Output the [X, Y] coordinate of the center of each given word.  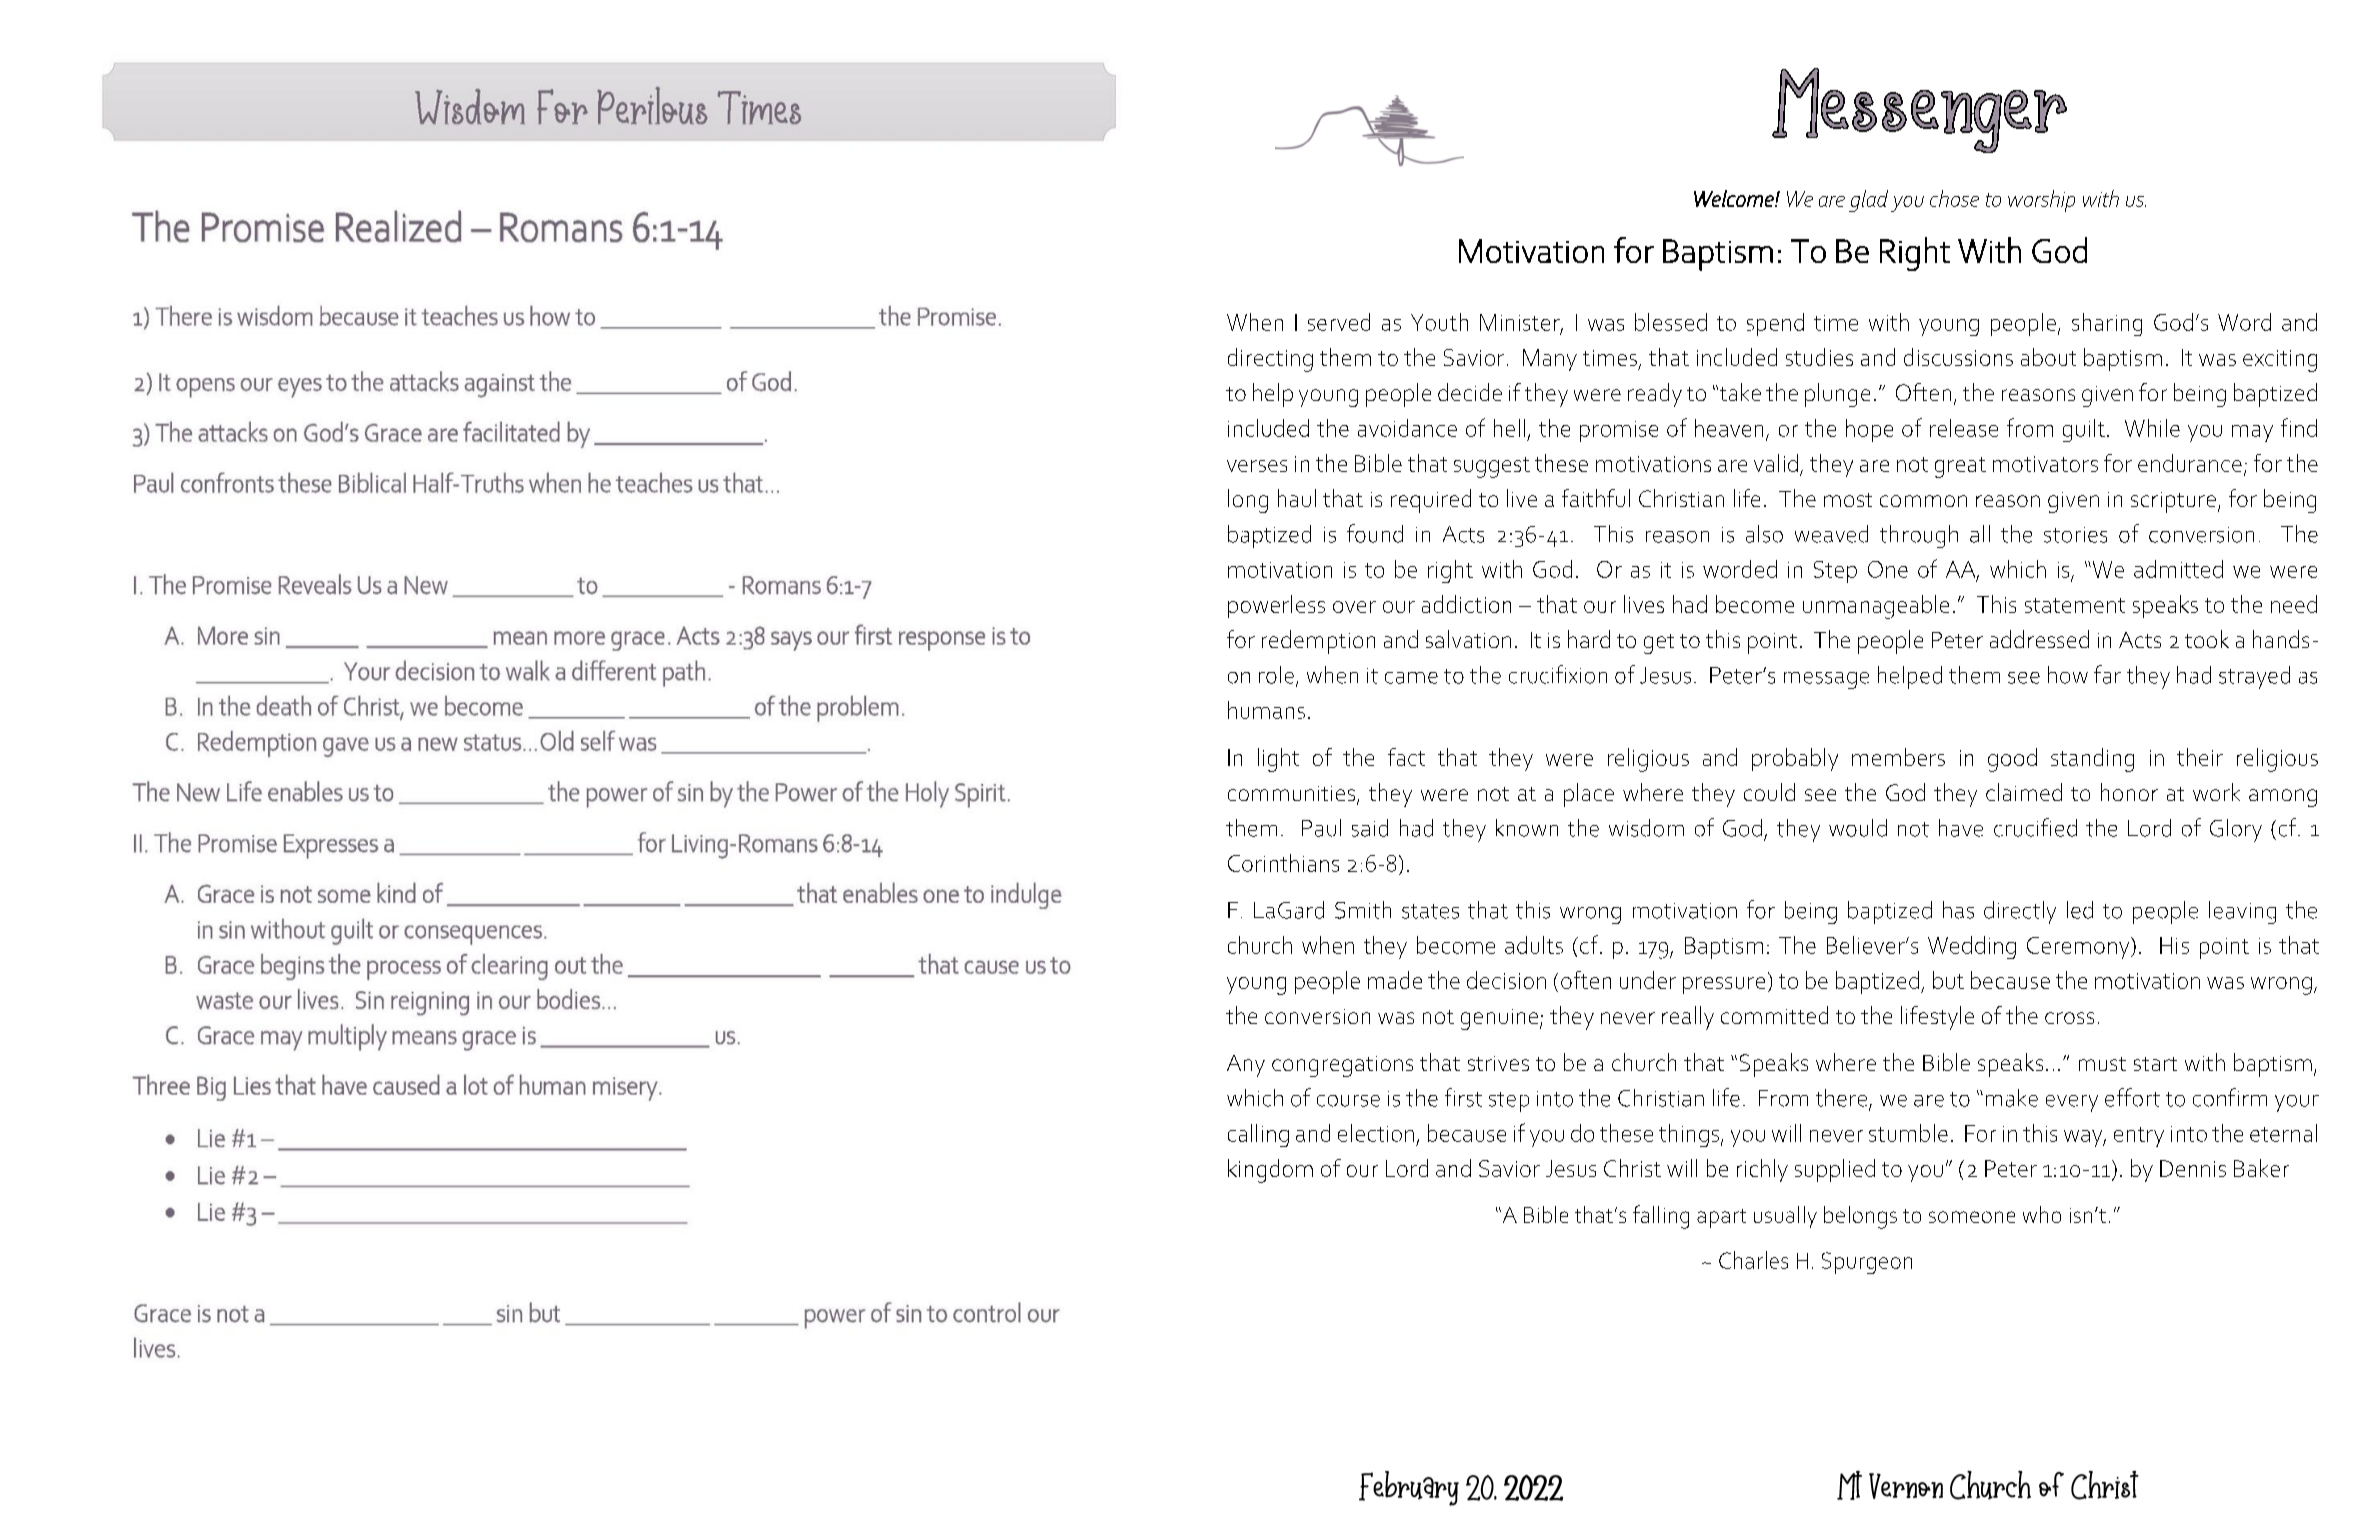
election [1376, 1133]
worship [2041, 201]
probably [1795, 759]
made [1395, 980]
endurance [2190, 463]
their [2200, 757]
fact [1406, 757]
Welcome [1735, 198]
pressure [1724, 985]
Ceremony [2079, 948]
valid [1776, 463]
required [1431, 501]
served [1339, 322]
